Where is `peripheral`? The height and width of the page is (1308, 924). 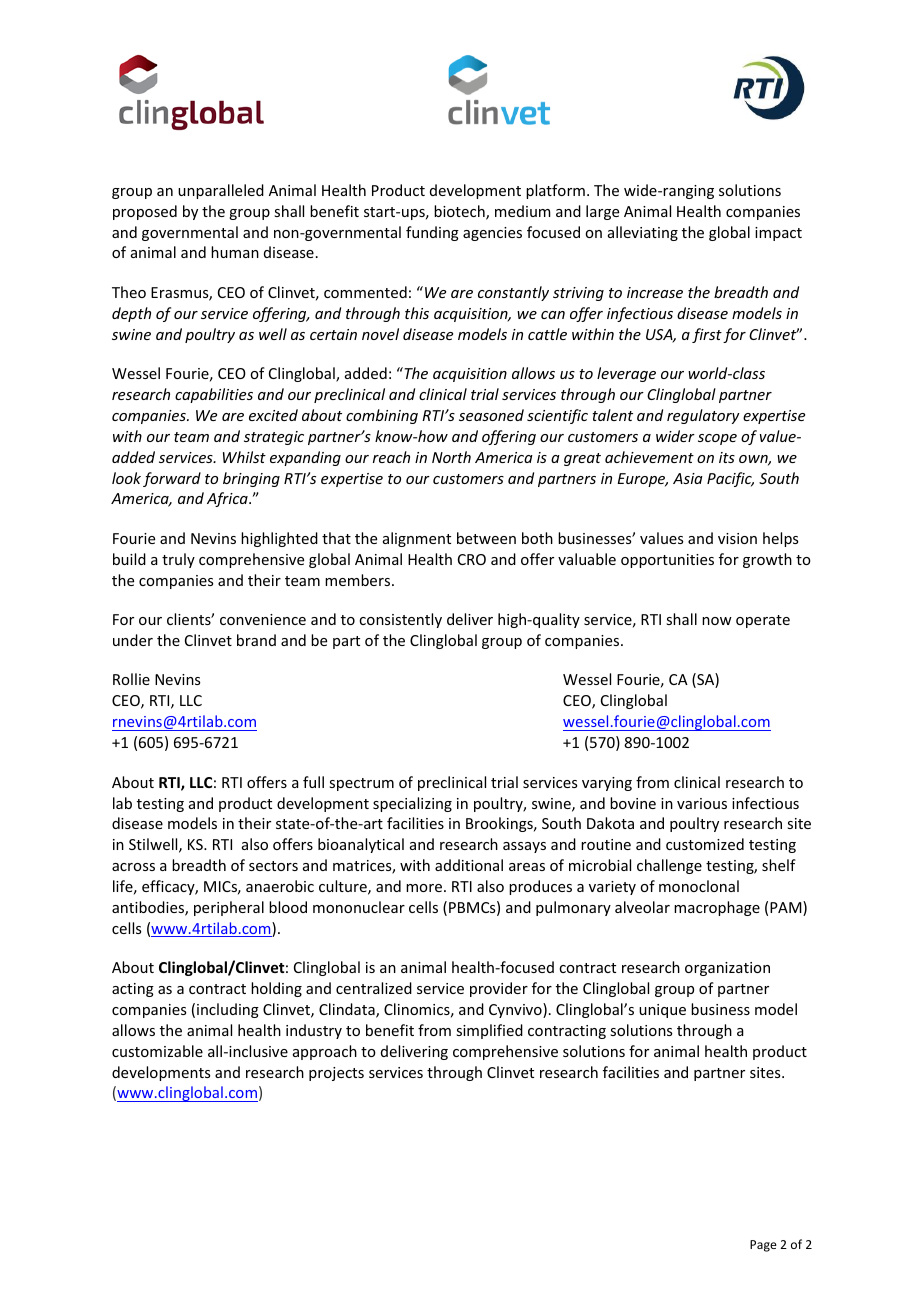
peripheral is located at coordinates (229, 908).
